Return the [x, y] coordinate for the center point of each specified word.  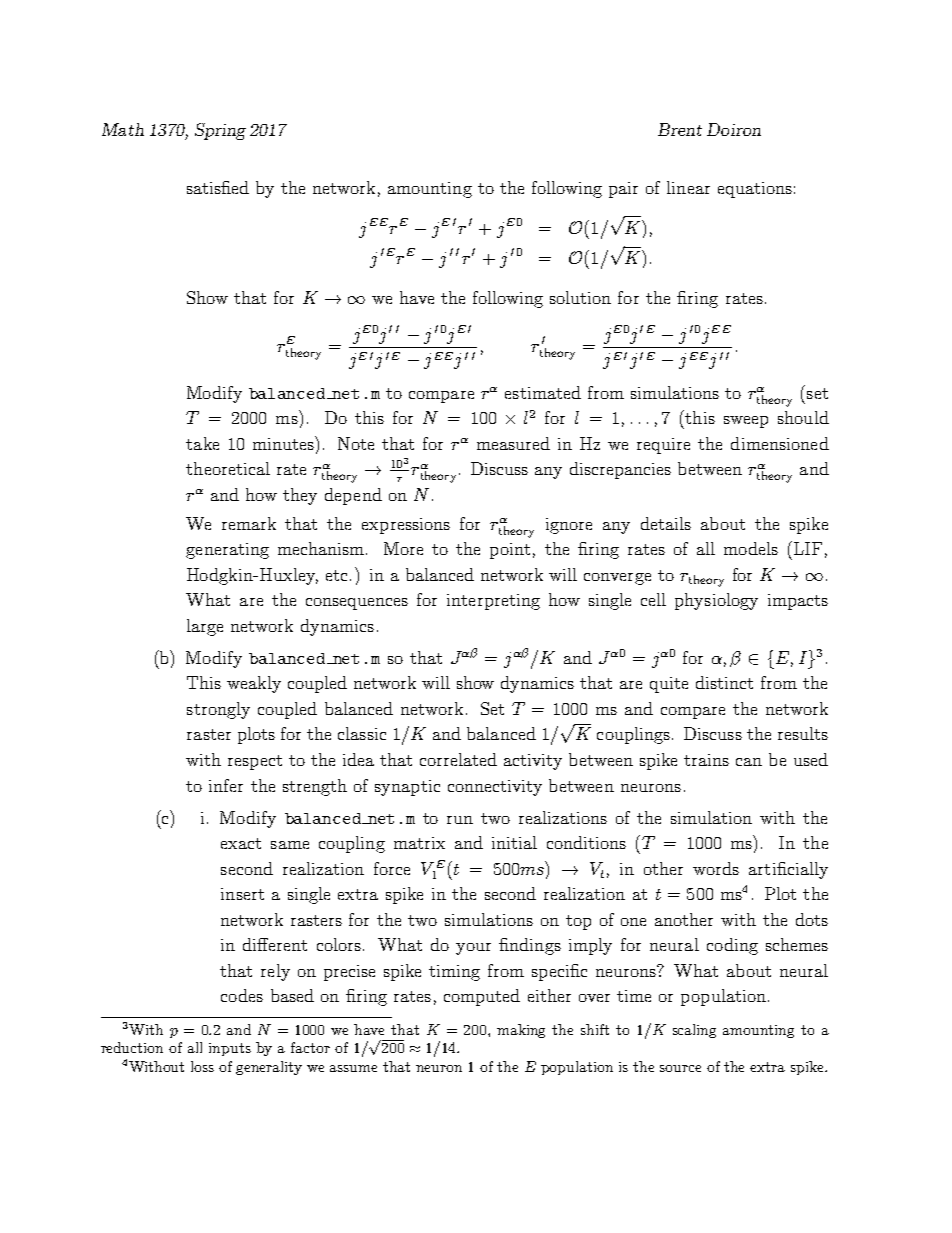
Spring [220, 131]
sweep [746, 422]
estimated [543, 392]
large [205, 627]
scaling [694, 1031]
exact [241, 843]
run [460, 820]
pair [623, 190]
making [521, 1031]
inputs [230, 1049]
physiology [716, 601]
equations [755, 190]
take [202, 443]
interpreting [493, 602]
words [716, 868]
